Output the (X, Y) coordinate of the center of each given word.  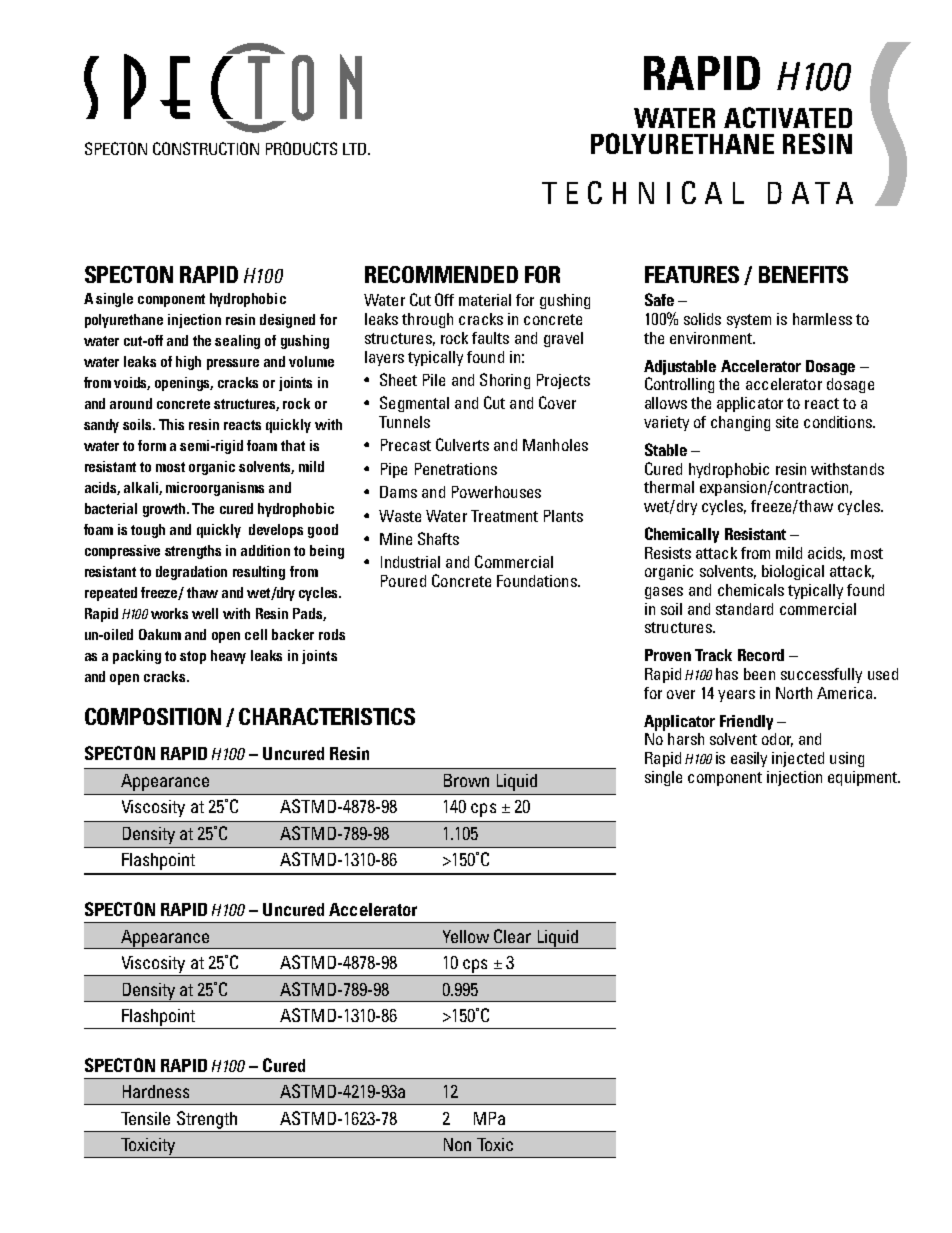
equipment (864, 778)
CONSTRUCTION (206, 148)
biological (793, 572)
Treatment (504, 516)
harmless (822, 319)
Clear (512, 936)
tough (148, 531)
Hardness (156, 1091)
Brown (466, 780)
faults (490, 338)
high (188, 363)
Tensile (145, 1118)
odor (777, 740)
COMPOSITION (153, 716)
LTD (354, 149)
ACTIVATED (788, 117)
